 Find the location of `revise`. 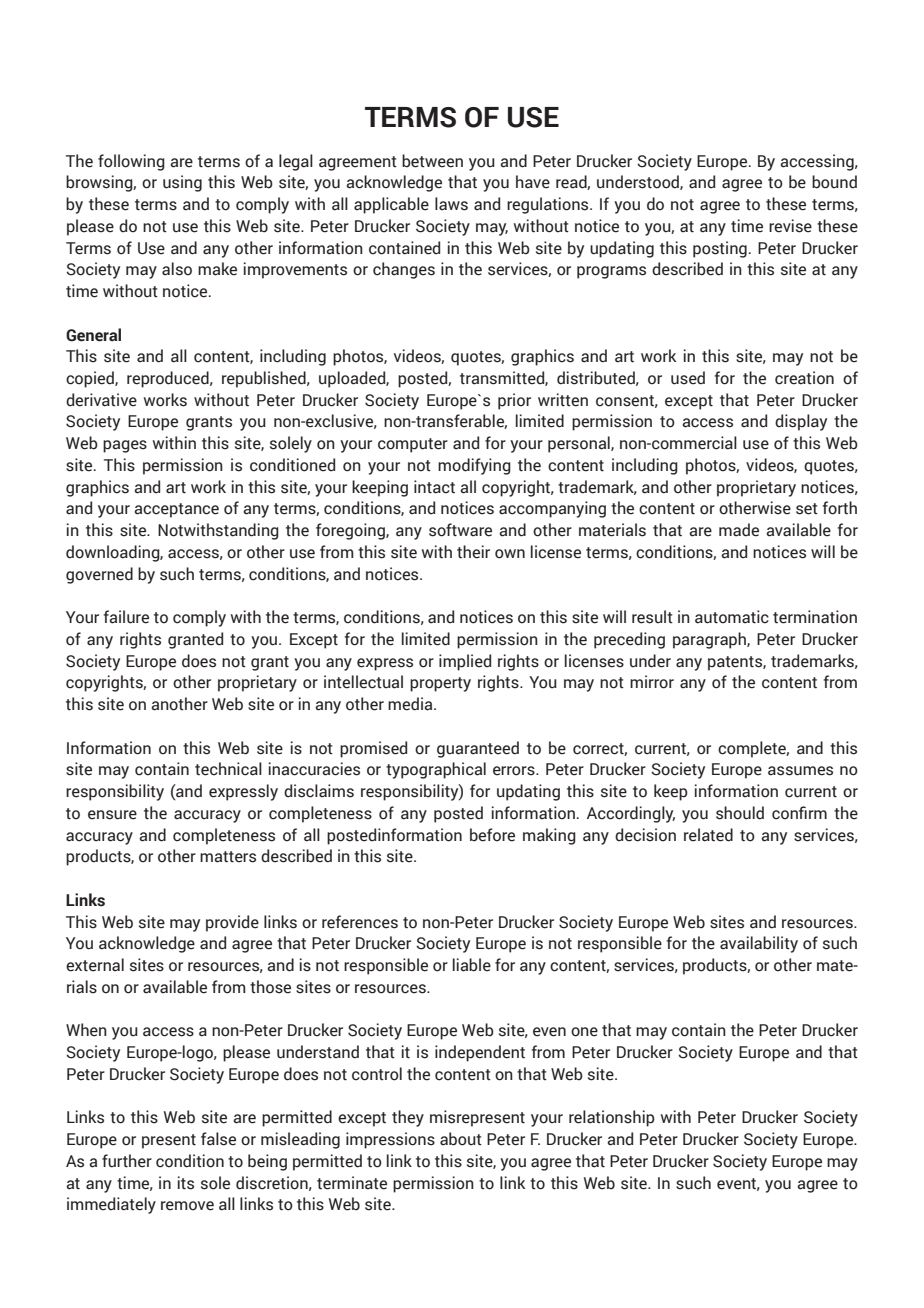

revise is located at coordinates (790, 226).
